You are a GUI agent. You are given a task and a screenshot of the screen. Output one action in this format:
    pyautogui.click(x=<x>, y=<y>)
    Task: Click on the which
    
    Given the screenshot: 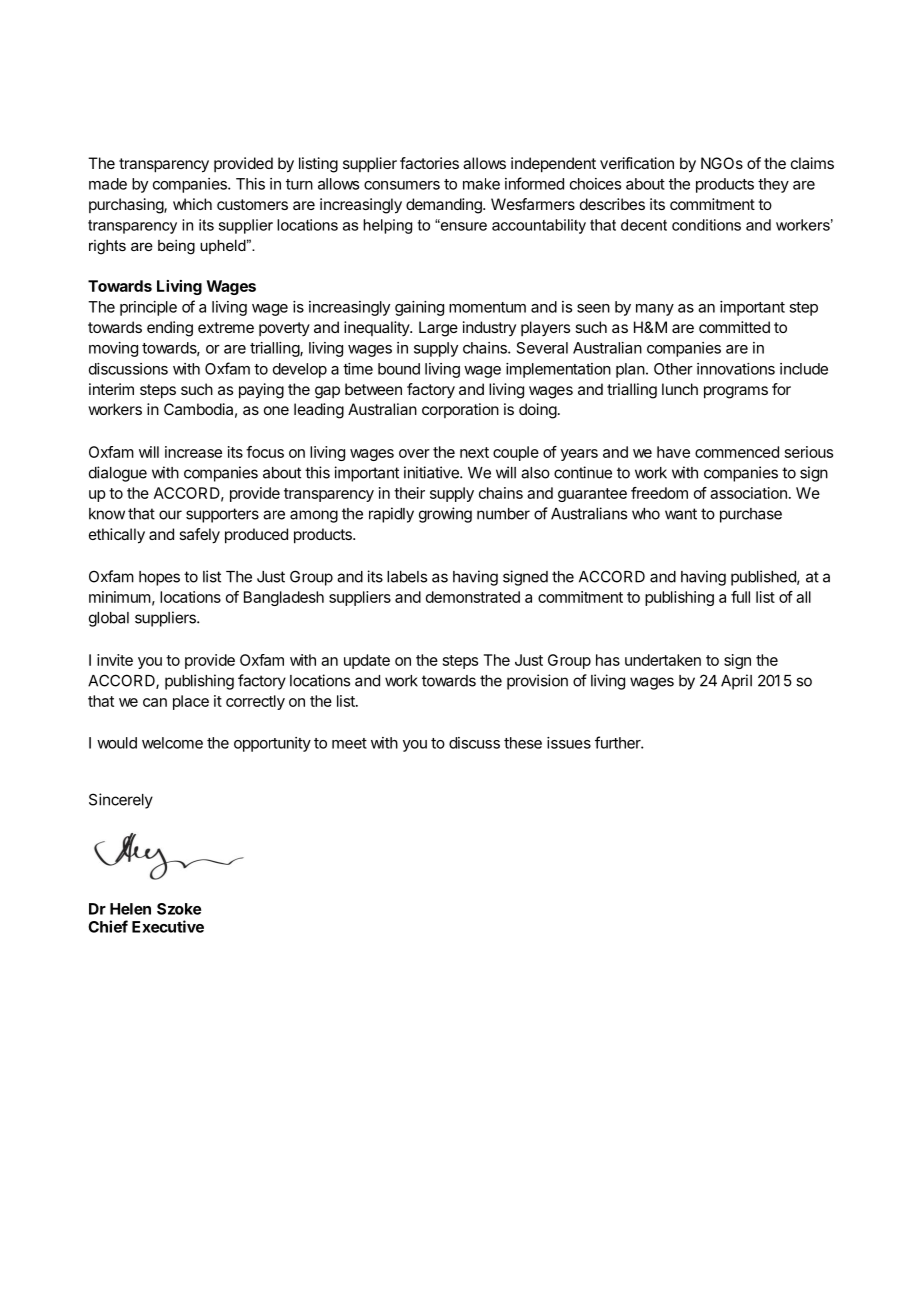 What is the action you would take?
    pyautogui.click(x=192, y=204)
